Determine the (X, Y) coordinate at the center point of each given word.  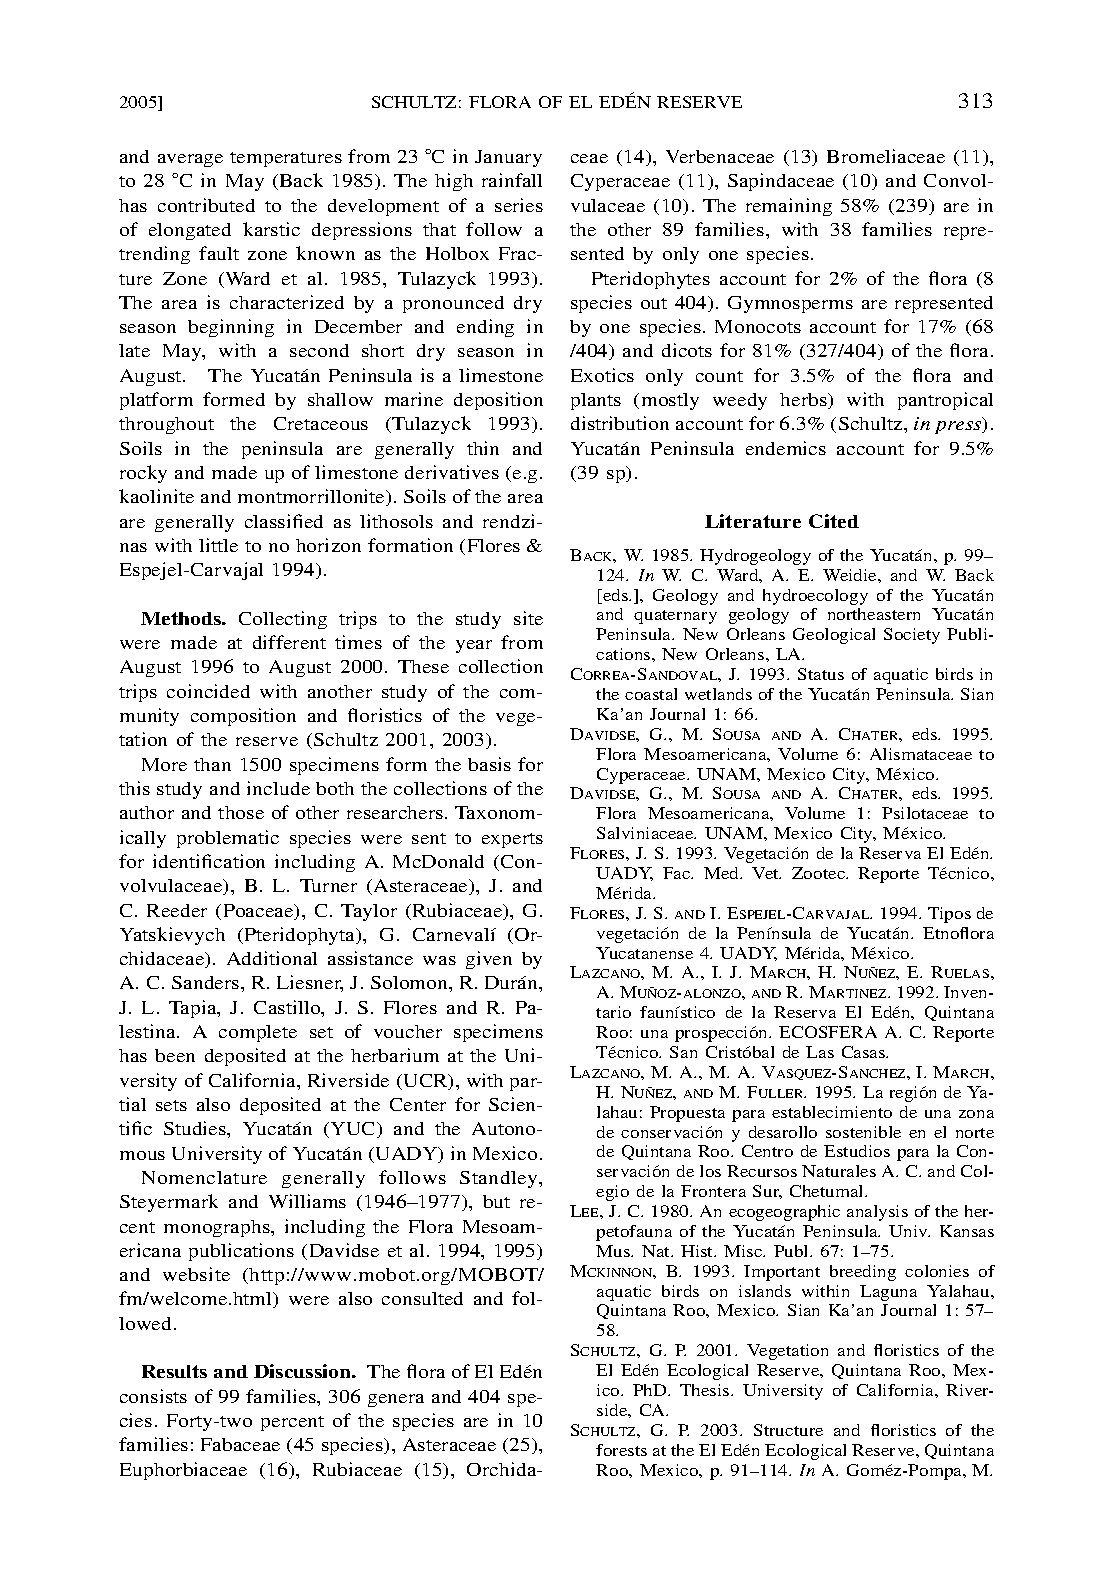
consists (153, 1396)
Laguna (888, 1293)
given (489, 960)
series (519, 205)
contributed (206, 205)
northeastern (874, 614)
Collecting (283, 620)
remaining (789, 207)
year (474, 646)
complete (258, 1033)
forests (621, 1450)
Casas (865, 1052)
